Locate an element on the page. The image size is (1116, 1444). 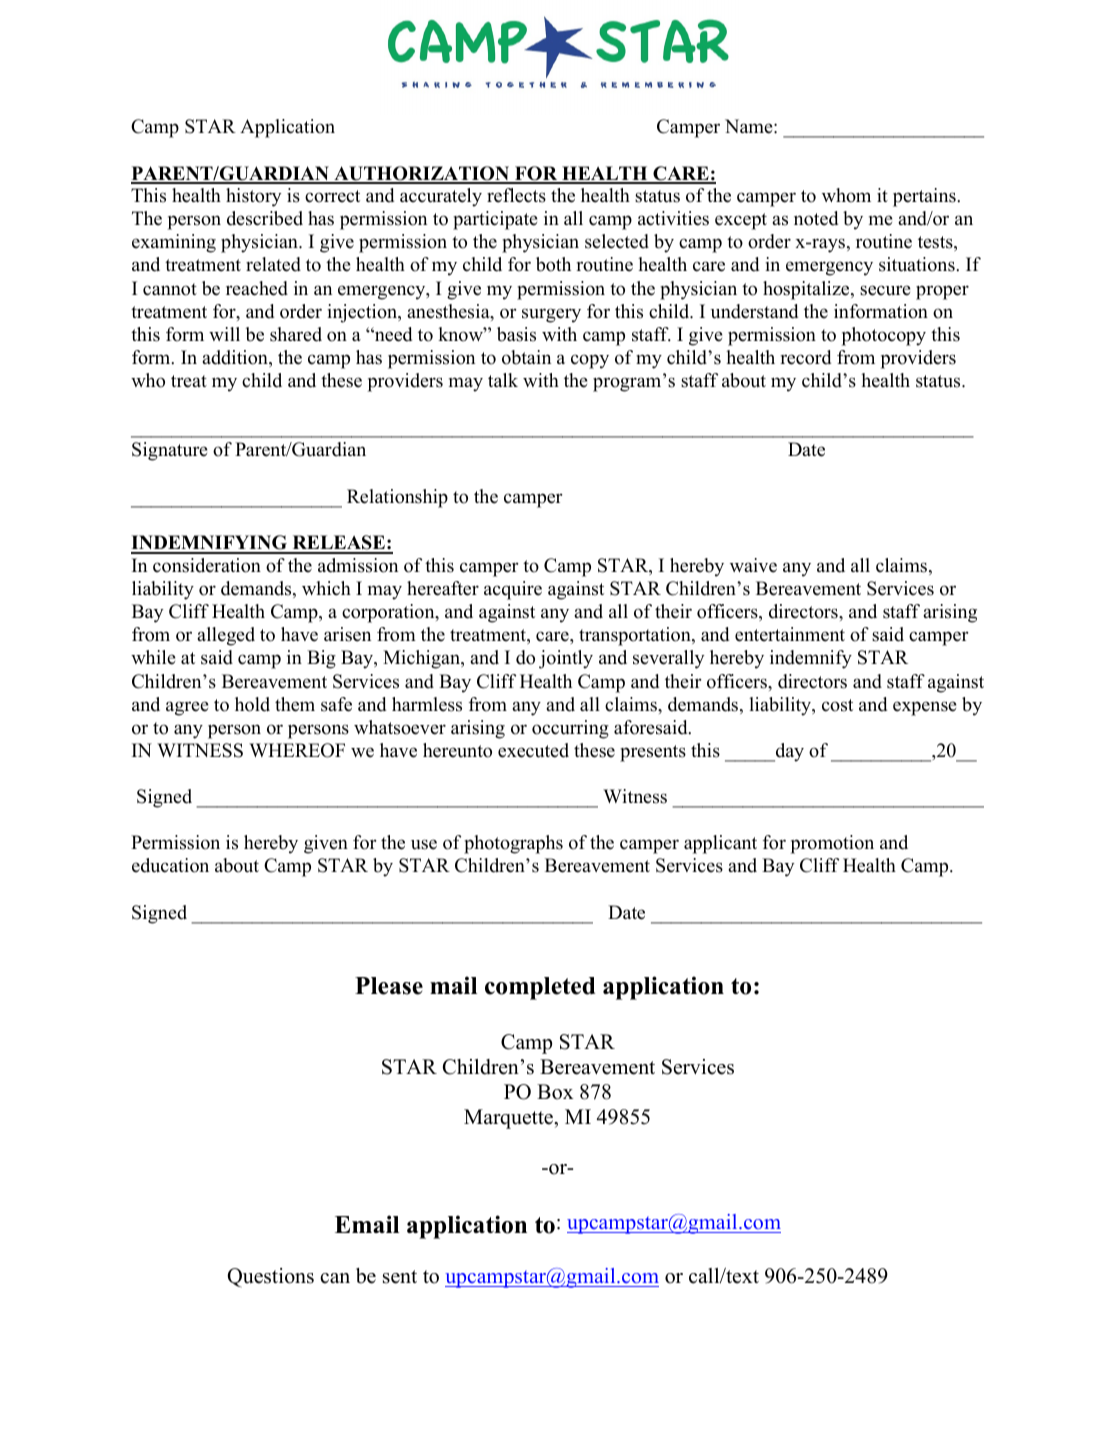
history is located at coordinates (253, 197).
